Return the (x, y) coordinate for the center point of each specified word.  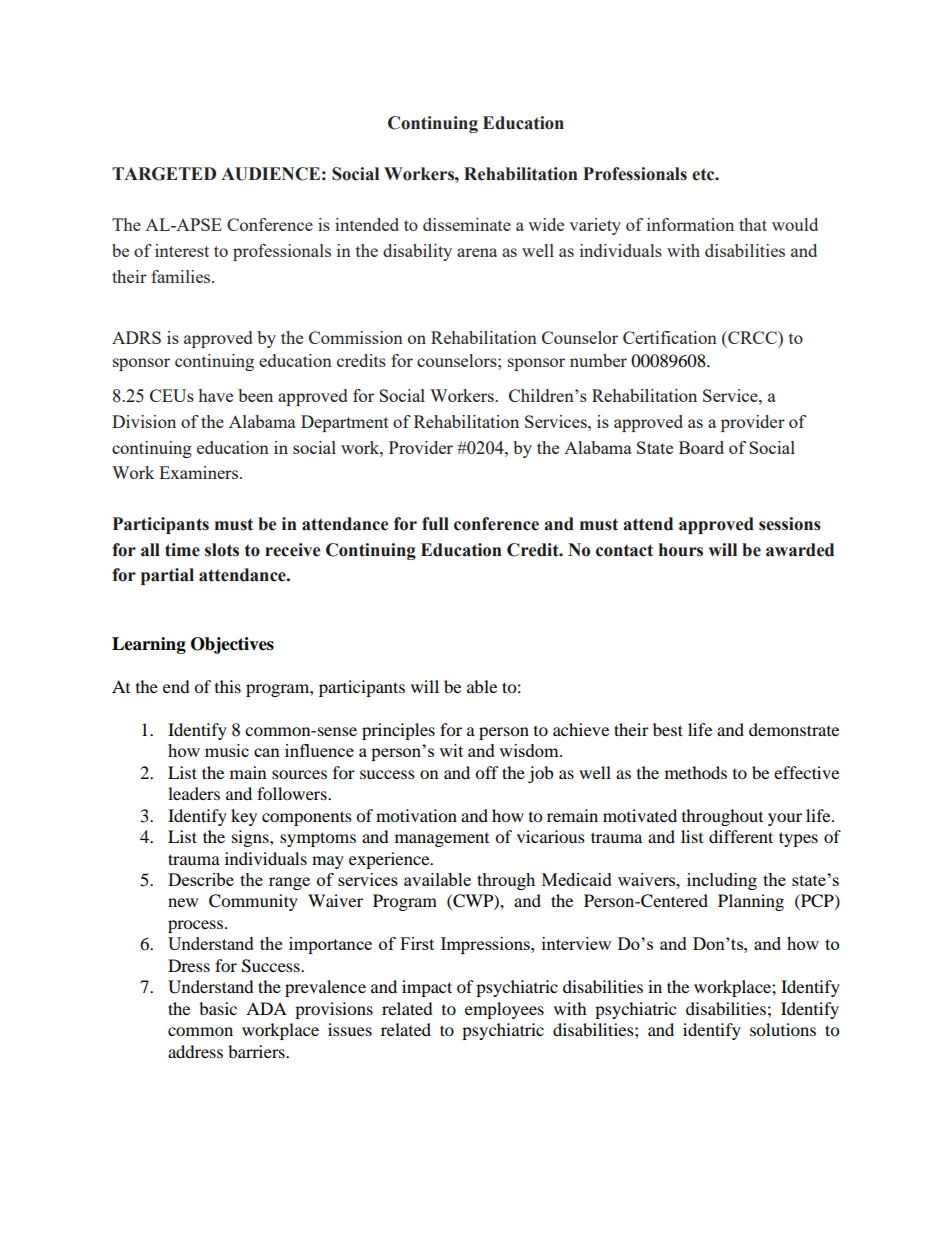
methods (696, 772)
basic (218, 1008)
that (753, 224)
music (227, 750)
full (435, 524)
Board (701, 447)
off (487, 772)
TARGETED (164, 174)
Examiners (200, 472)
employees (504, 1010)
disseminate (467, 224)
